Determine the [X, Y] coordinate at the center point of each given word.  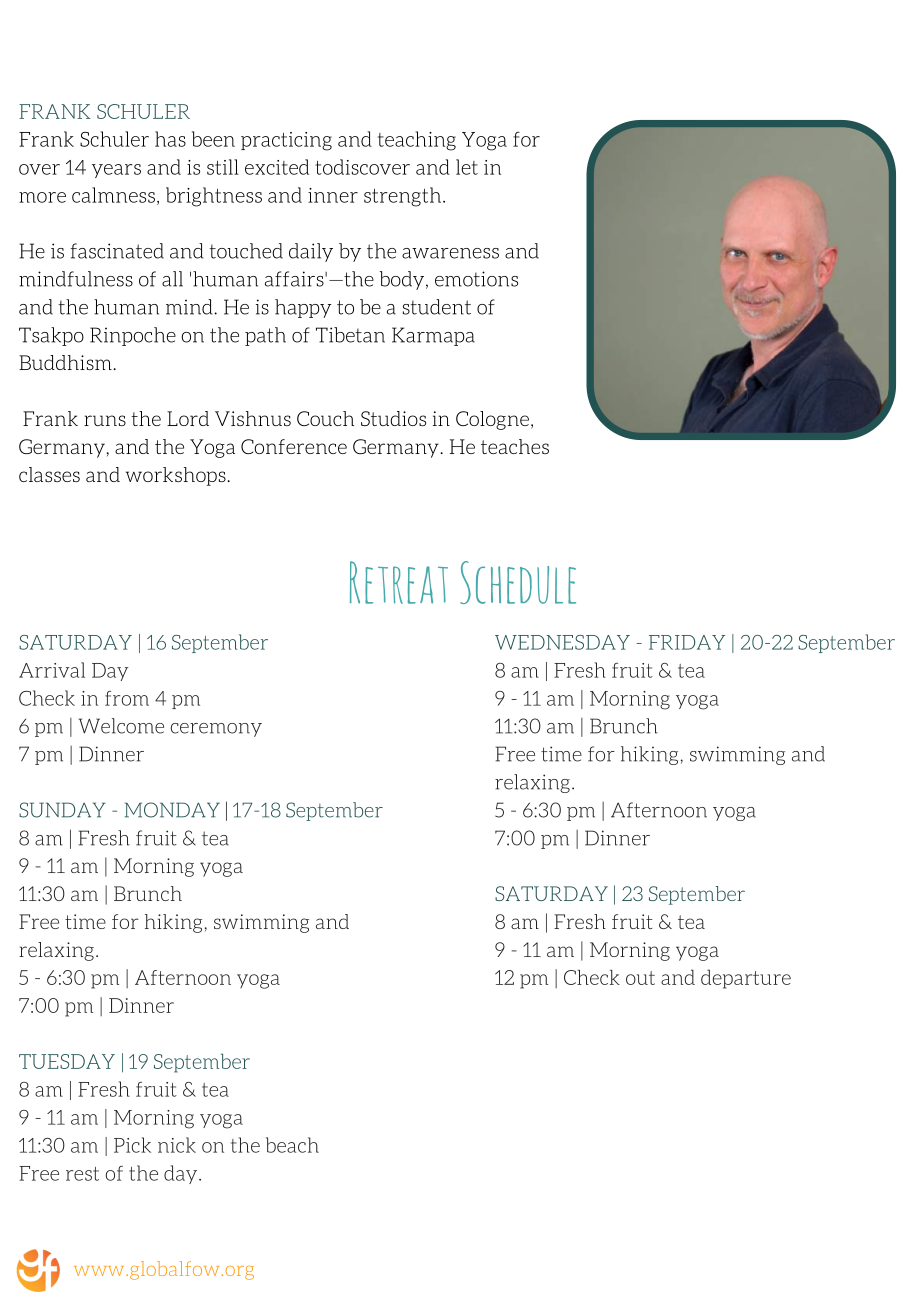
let [467, 167]
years [116, 171]
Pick [132, 1145]
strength [404, 197]
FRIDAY [687, 642]
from [127, 698]
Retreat [399, 582]
